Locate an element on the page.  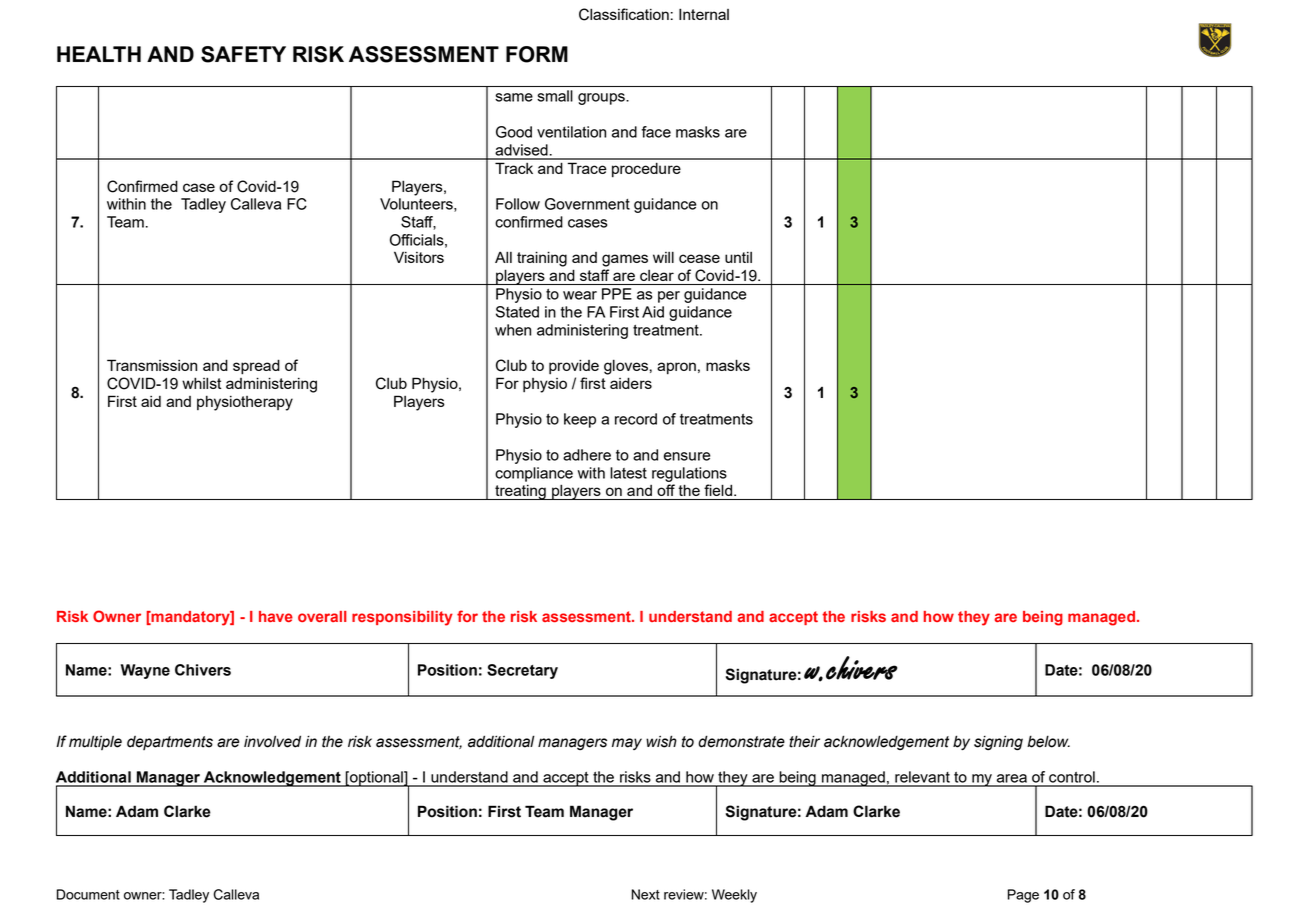
have is located at coordinates (276, 616).
